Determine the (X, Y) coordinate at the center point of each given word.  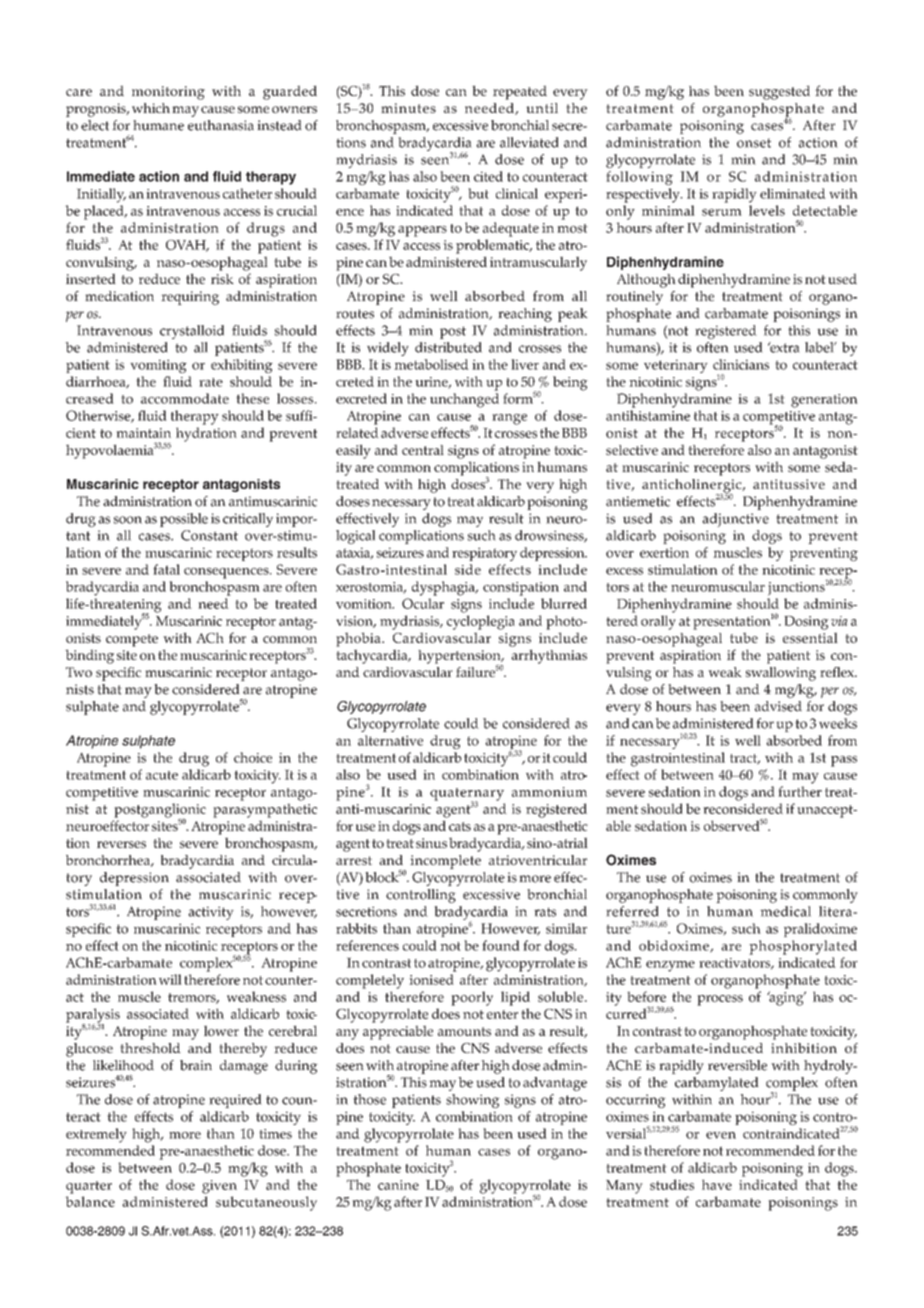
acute (162, 775)
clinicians (741, 364)
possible (184, 520)
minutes (408, 108)
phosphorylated (803, 947)
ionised (431, 979)
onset (754, 143)
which (151, 108)
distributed (448, 347)
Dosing (806, 623)
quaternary (467, 795)
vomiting (158, 366)
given (219, 1187)
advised (778, 706)
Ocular (423, 603)
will (170, 979)
